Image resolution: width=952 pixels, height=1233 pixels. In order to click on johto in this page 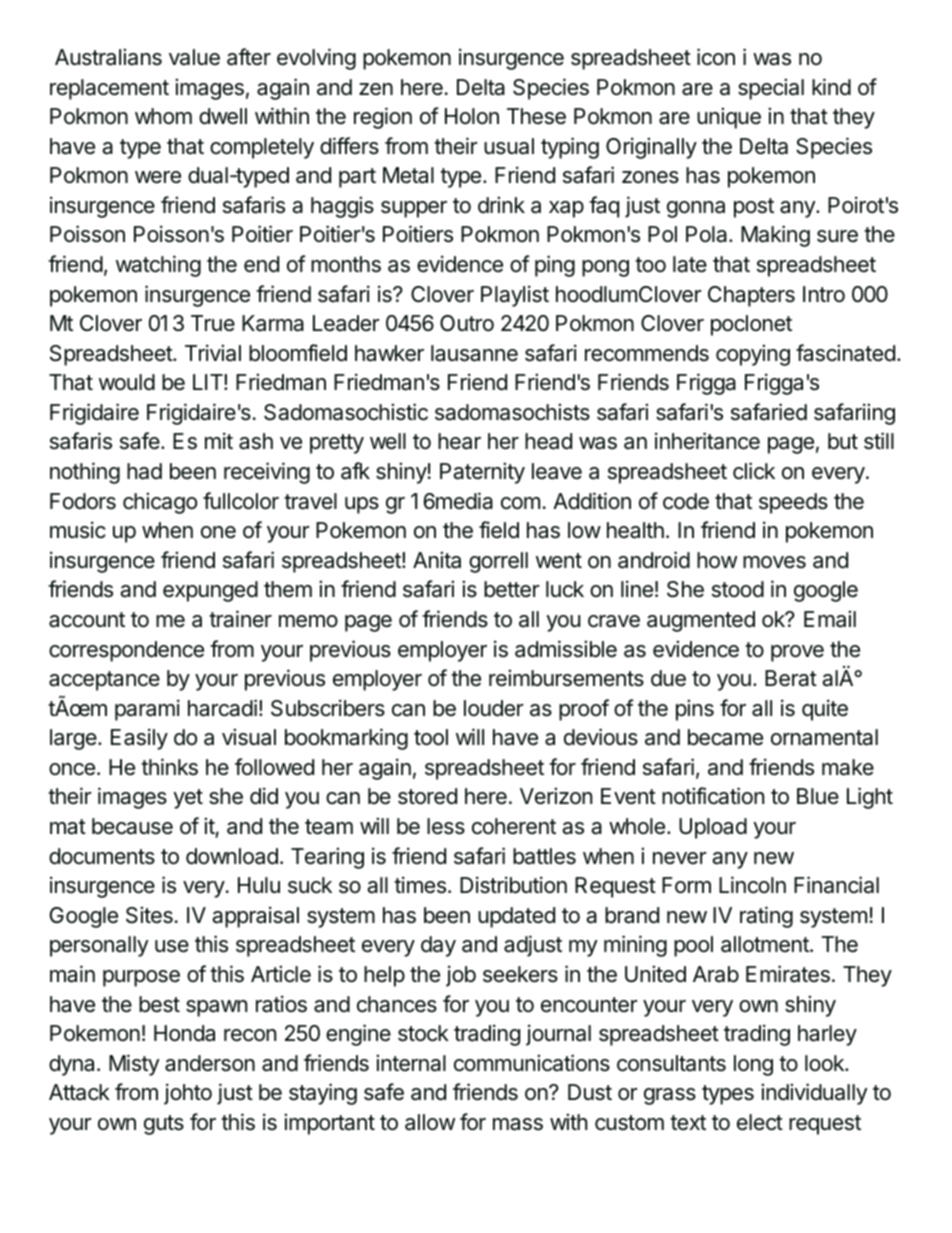, I will do `click(188, 1094)`.
